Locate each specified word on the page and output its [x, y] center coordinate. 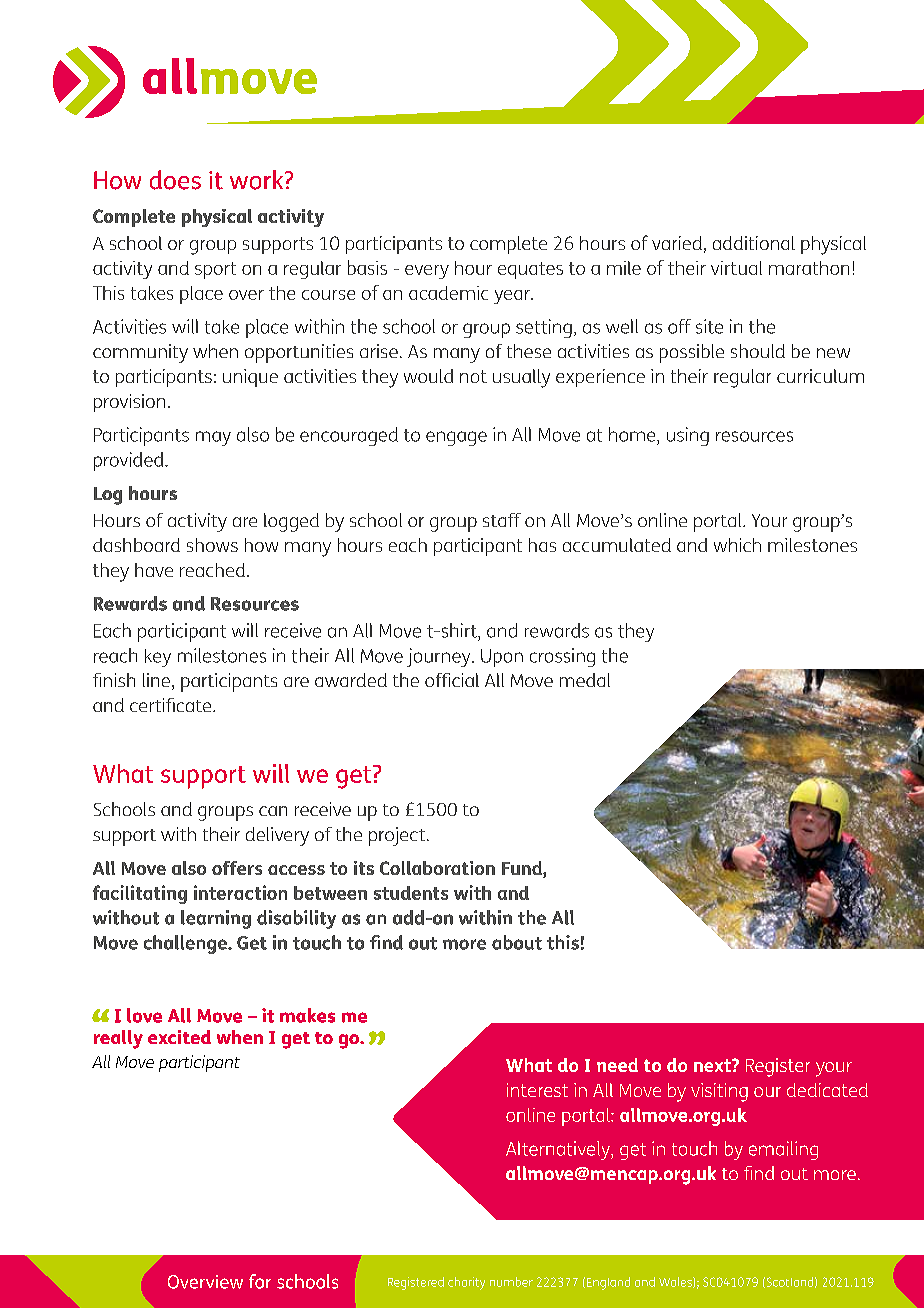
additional [754, 243]
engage [456, 438]
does [175, 180]
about [517, 942]
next [713, 1065]
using [688, 436]
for [260, 1281]
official [452, 680]
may [213, 438]
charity [466, 1283]
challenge [186, 944]
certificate [172, 705]
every [427, 272]
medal [585, 680]
